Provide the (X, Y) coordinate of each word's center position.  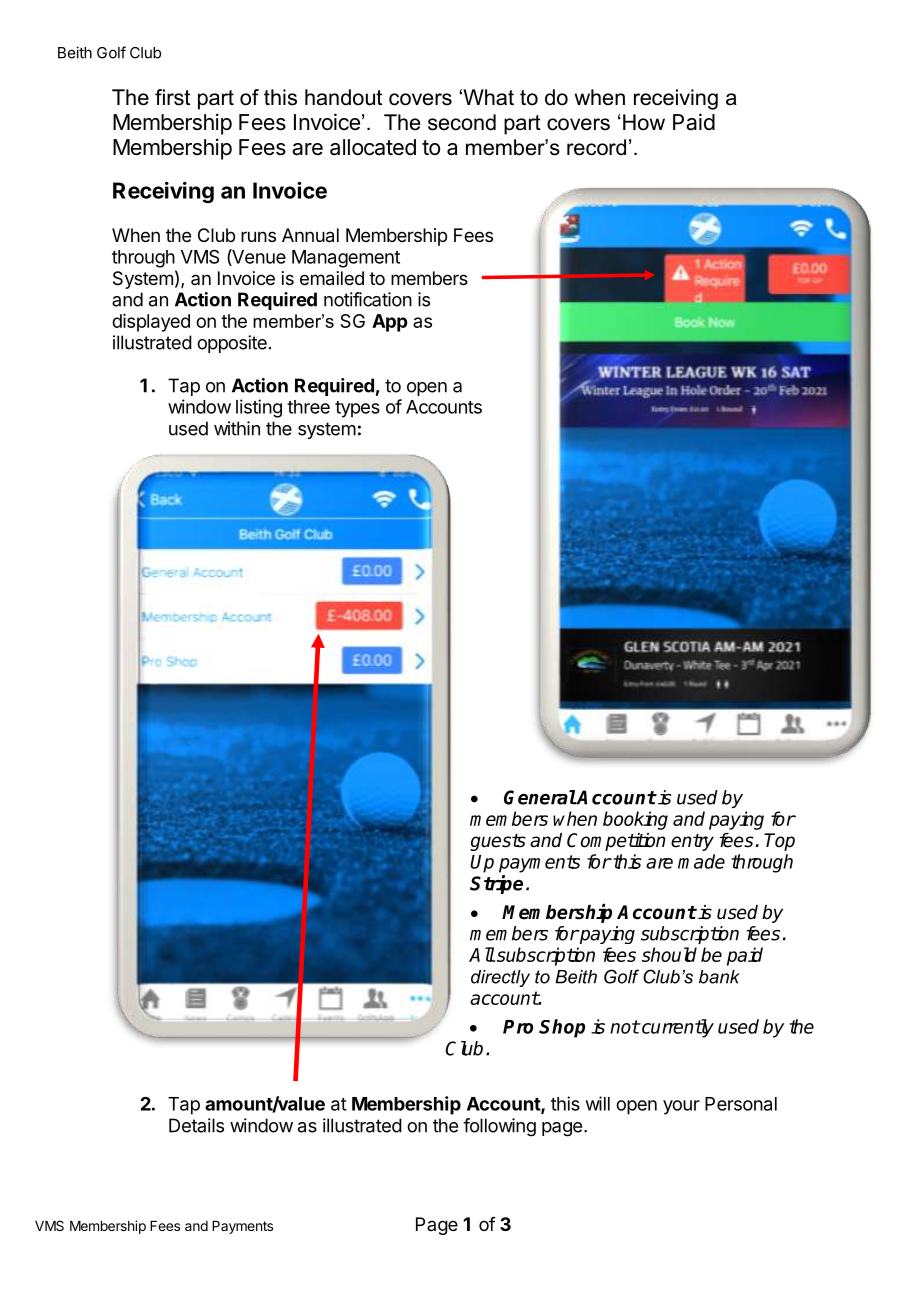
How (644, 122)
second (462, 122)
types (357, 409)
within (237, 428)
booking (635, 820)
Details (196, 1125)
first (172, 97)
